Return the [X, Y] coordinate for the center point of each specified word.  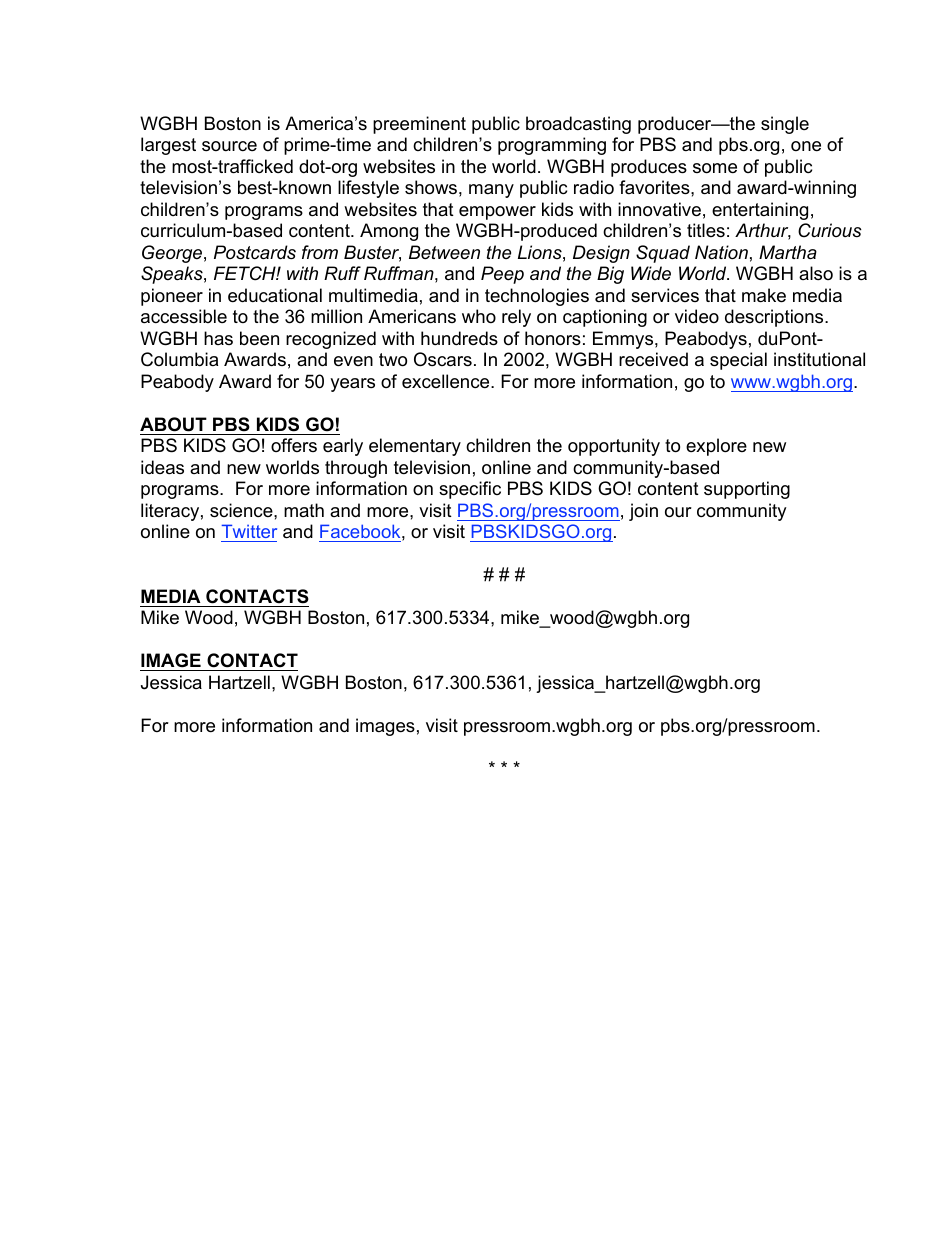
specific [470, 490]
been [259, 338]
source [229, 146]
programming [552, 146]
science [242, 510]
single [785, 125]
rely [516, 318]
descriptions [775, 318]
